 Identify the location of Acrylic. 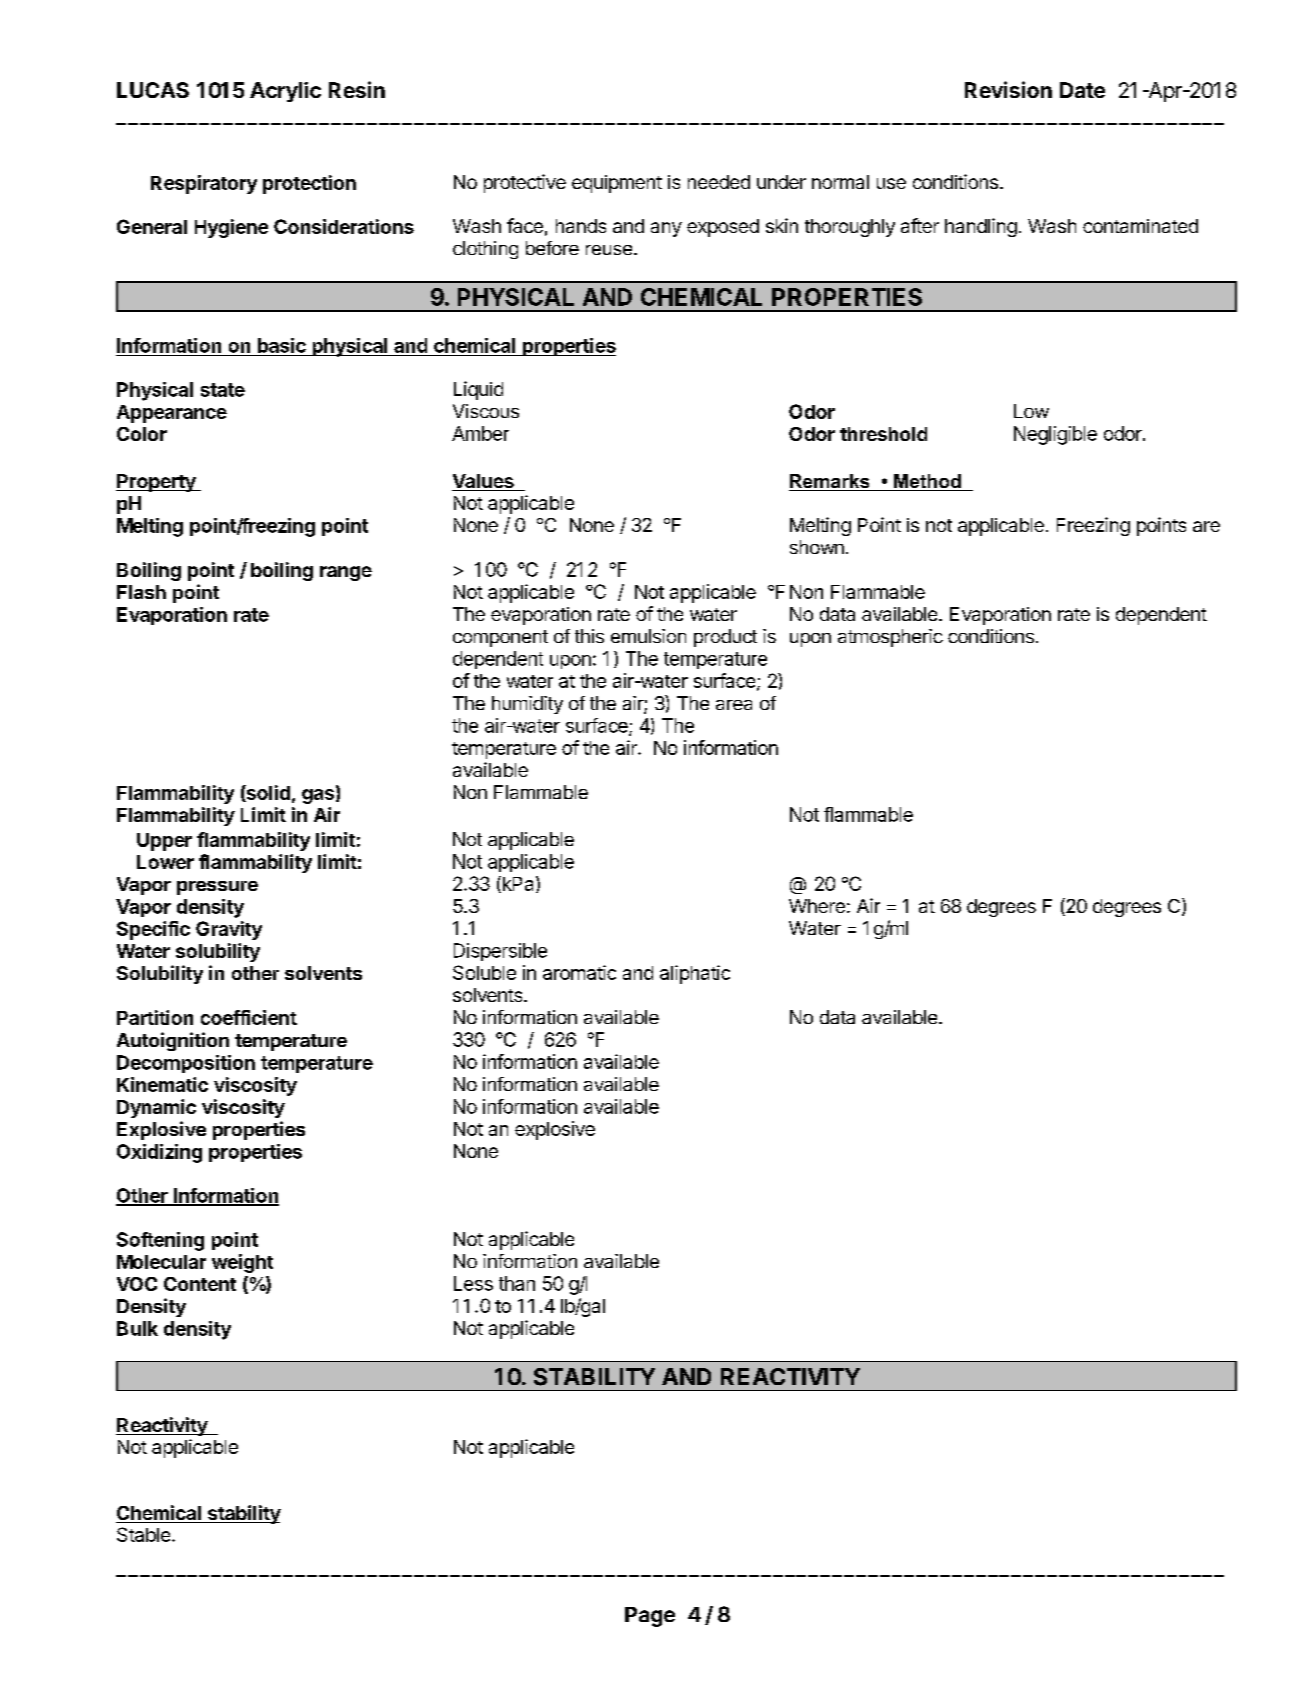
(285, 92).
